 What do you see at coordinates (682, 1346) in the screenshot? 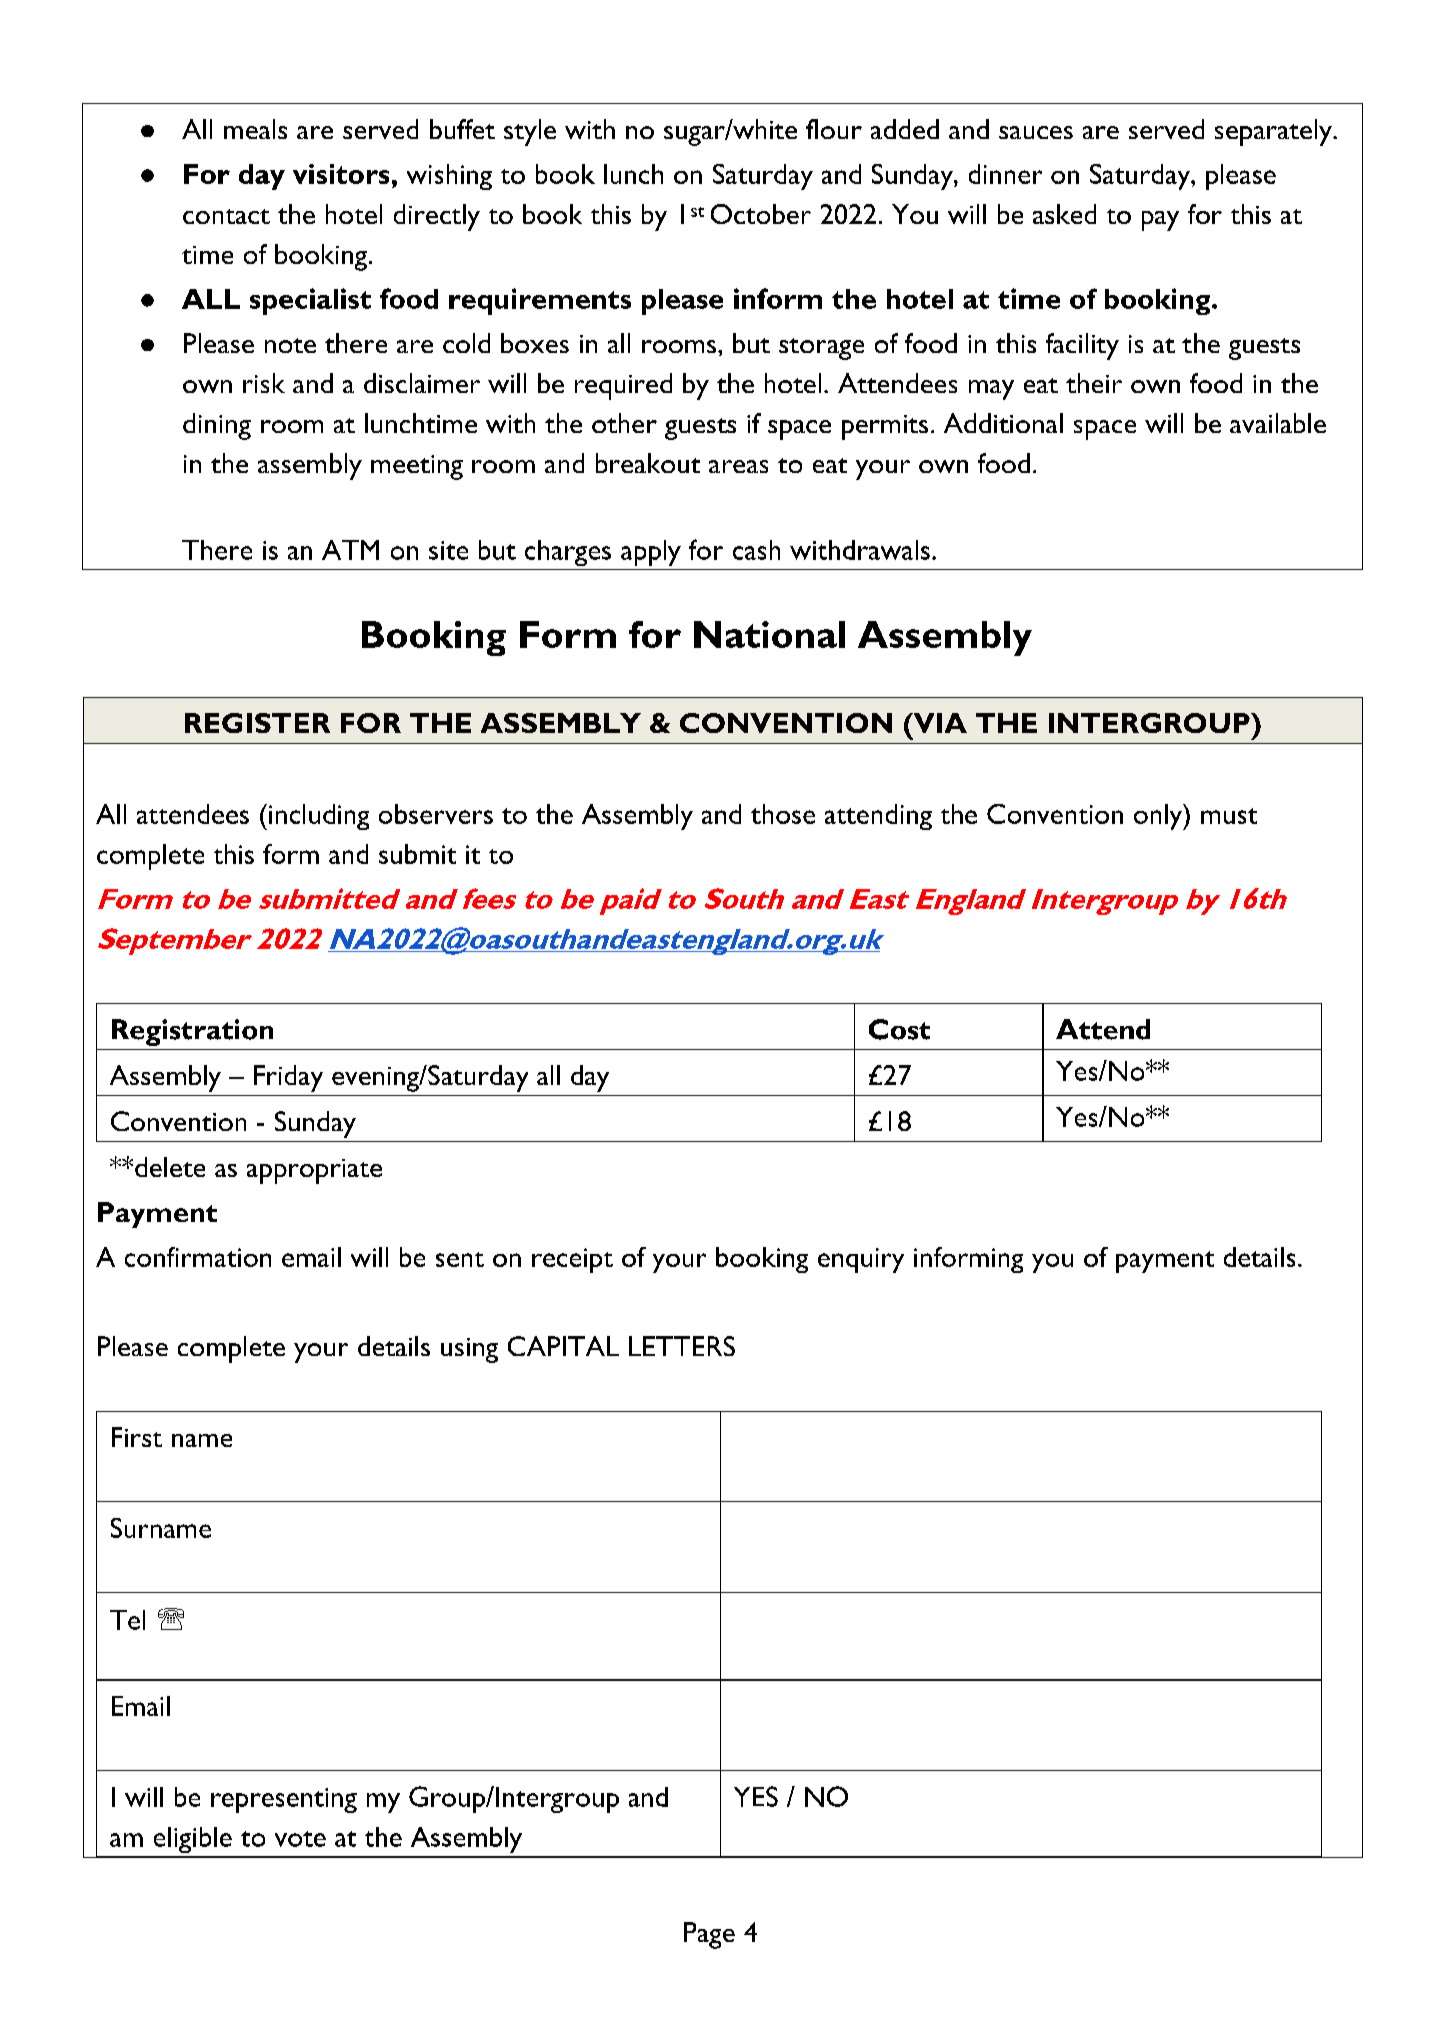
I see `LETTERS` at bounding box center [682, 1346].
